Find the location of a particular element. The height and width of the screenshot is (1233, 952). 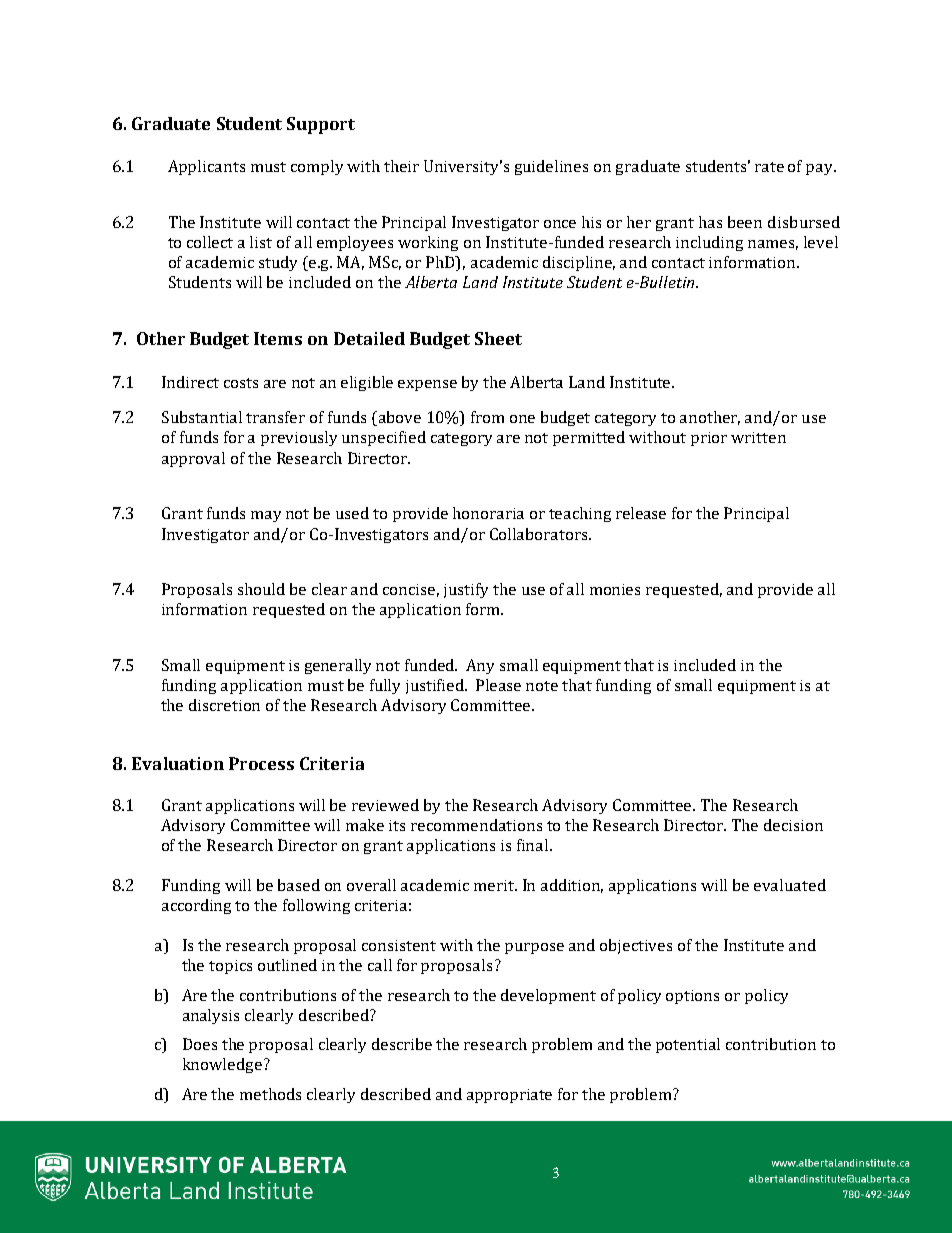

monies is located at coordinates (615, 589).
